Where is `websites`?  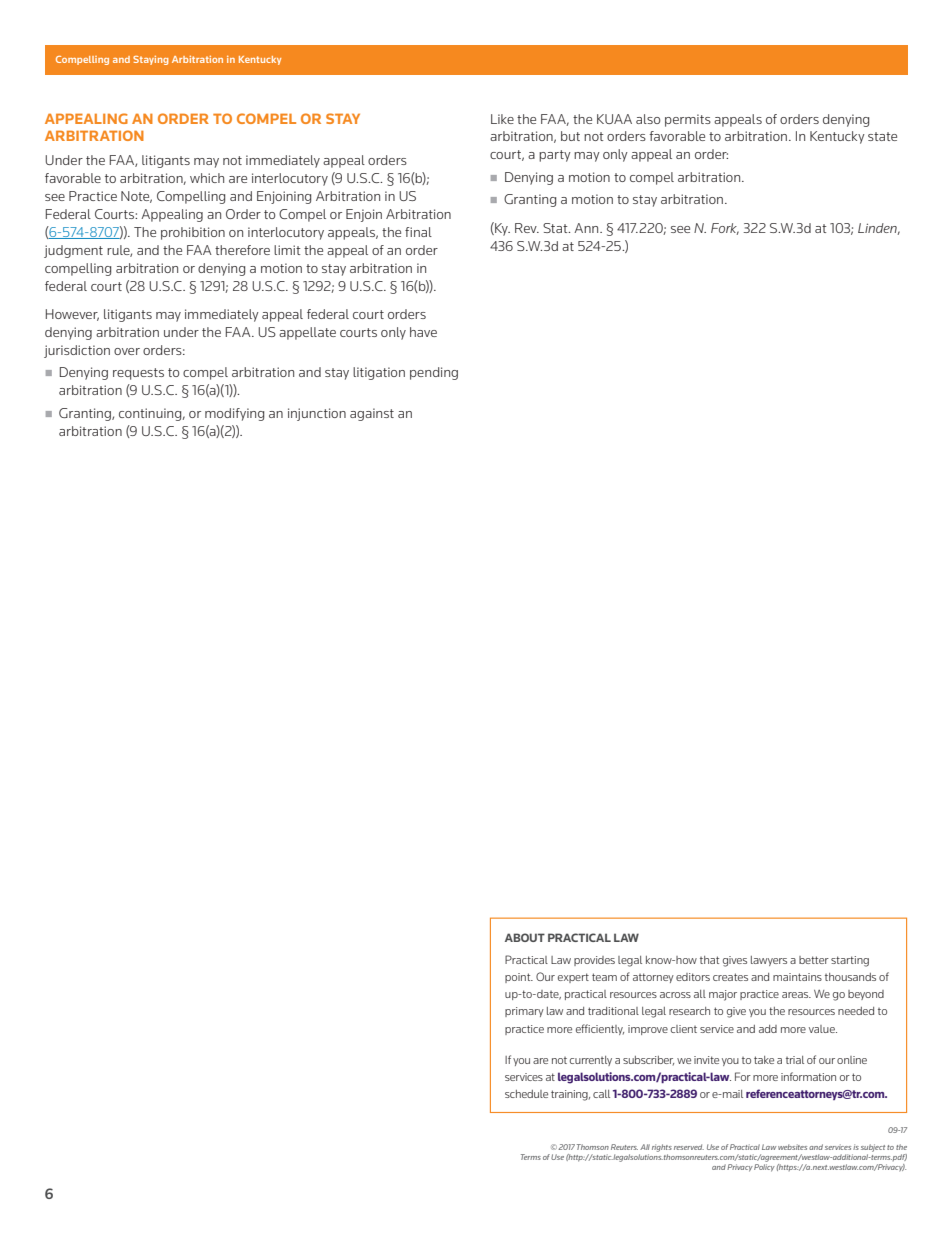
websites is located at coordinates (792, 1147).
